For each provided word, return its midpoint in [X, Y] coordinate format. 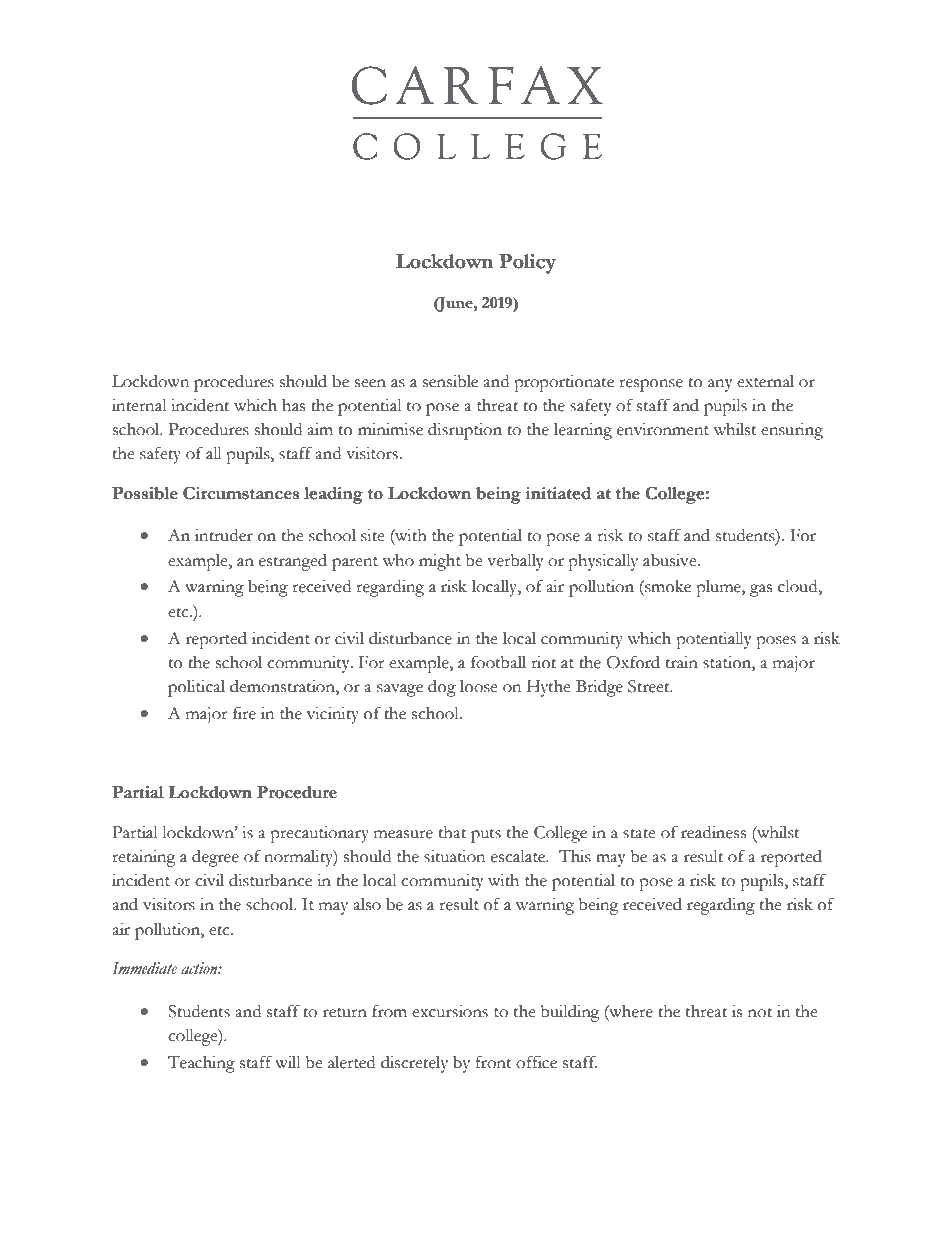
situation [454, 856]
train [682, 662]
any [720, 385]
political [196, 688]
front [494, 1062]
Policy [527, 264]
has [293, 405]
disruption [465, 431]
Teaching [201, 1064]
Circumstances [241, 493]
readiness [713, 832]
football [498, 662]
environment [663, 429]
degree [215, 858]
